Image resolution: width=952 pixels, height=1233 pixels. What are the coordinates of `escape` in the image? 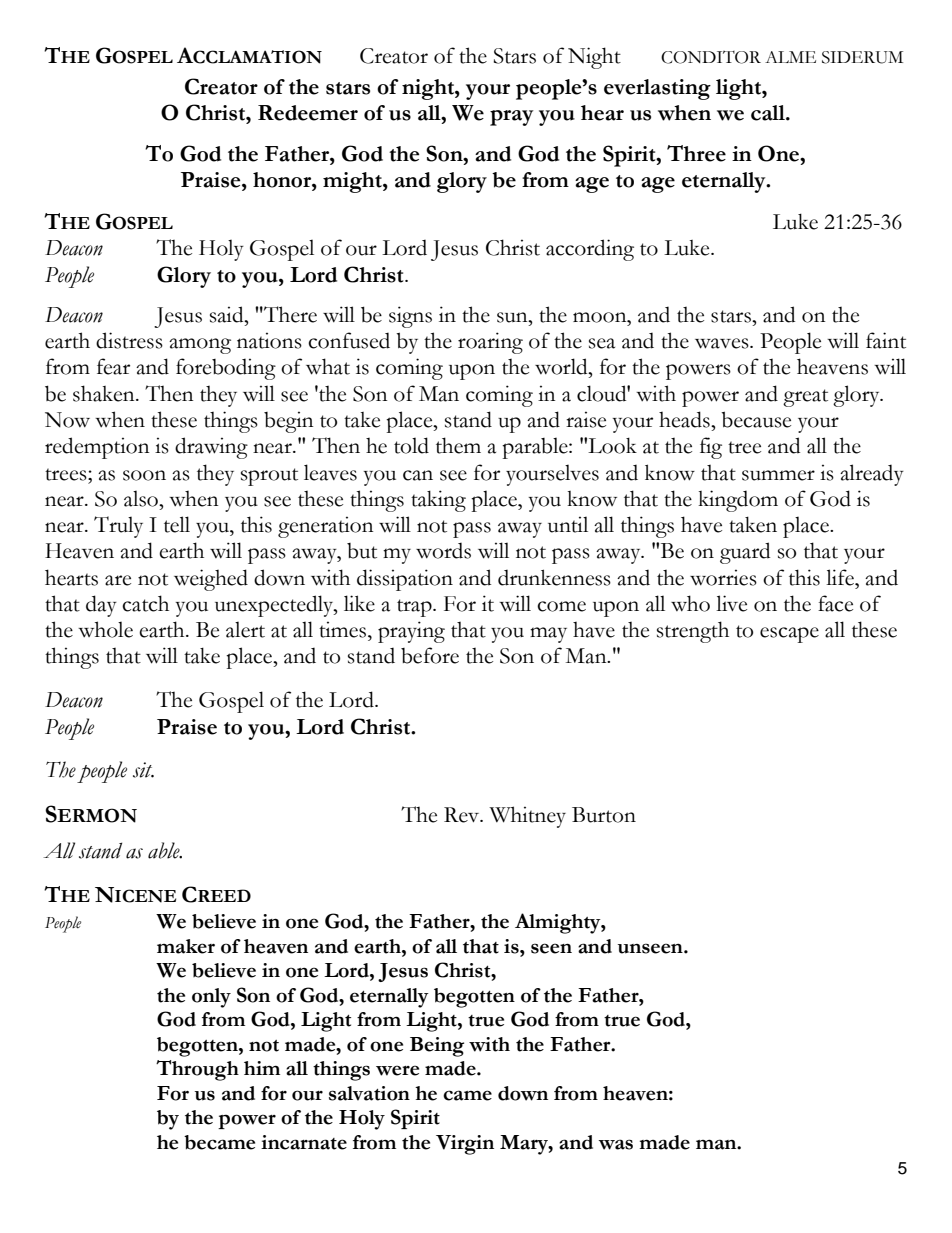 It's located at (789, 635).
